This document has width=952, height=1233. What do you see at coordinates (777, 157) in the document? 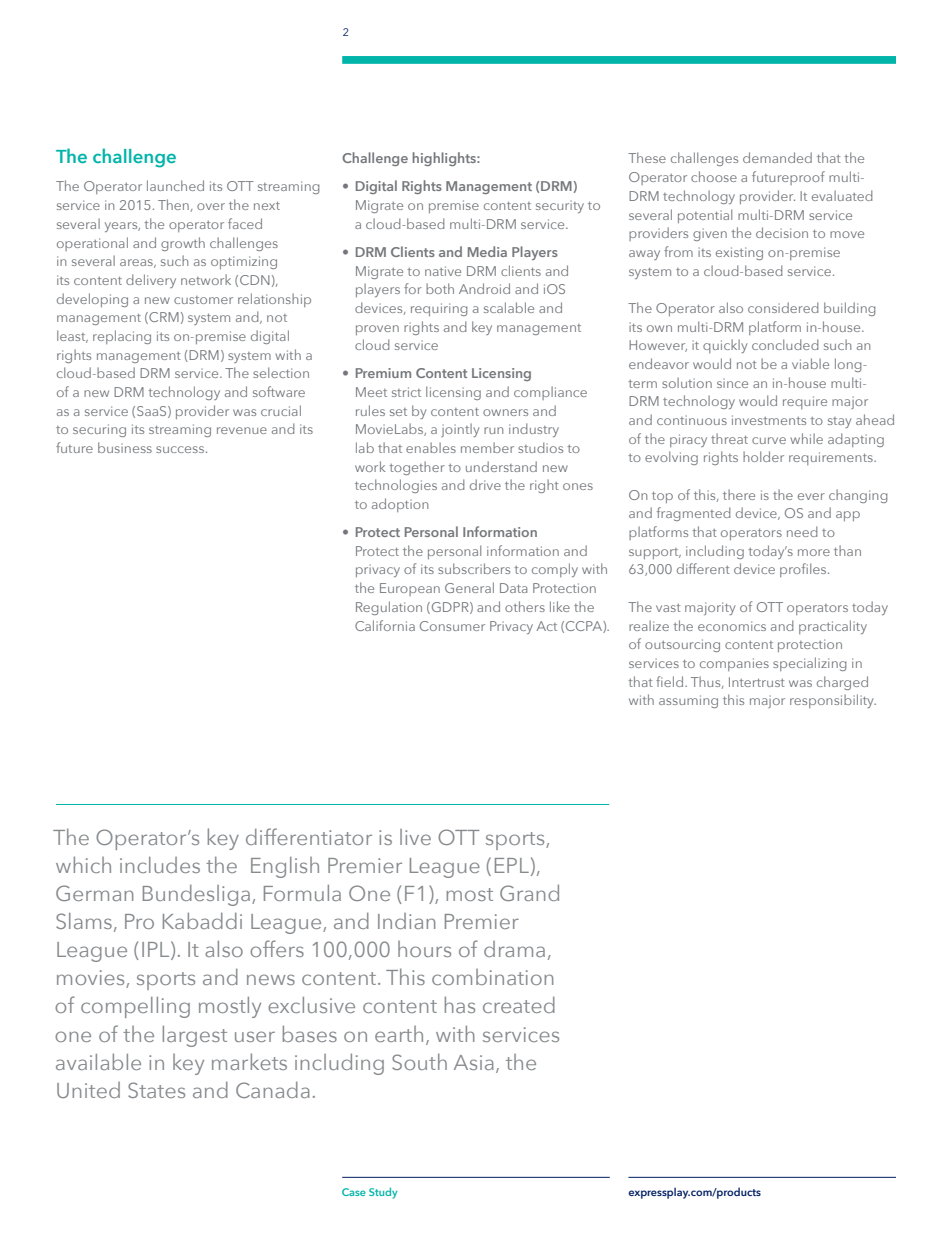
I see `demanded` at bounding box center [777, 157].
